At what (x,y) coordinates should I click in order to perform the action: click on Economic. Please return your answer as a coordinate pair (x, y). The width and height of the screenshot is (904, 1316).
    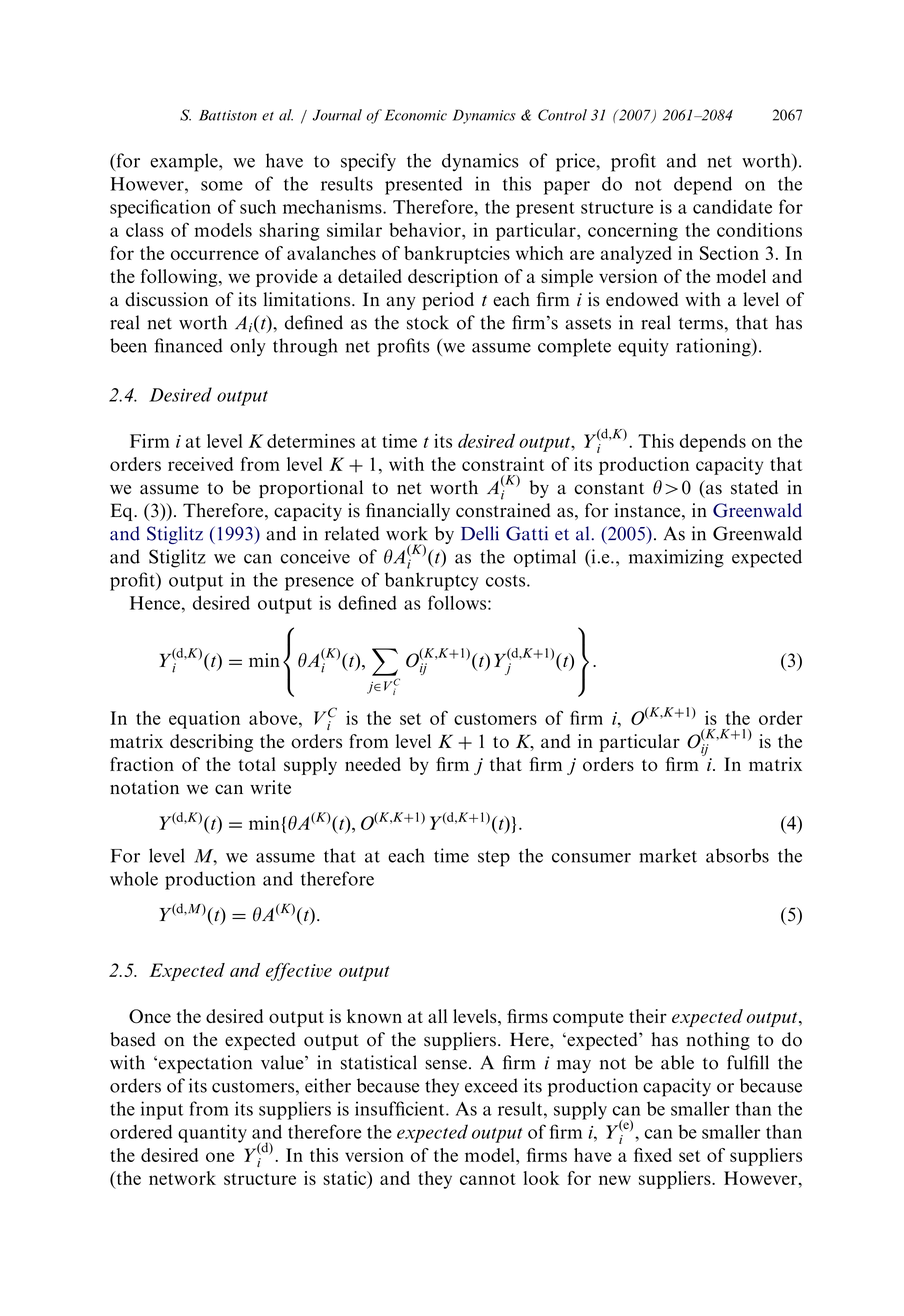
    Looking at the image, I should click on (416, 115).
